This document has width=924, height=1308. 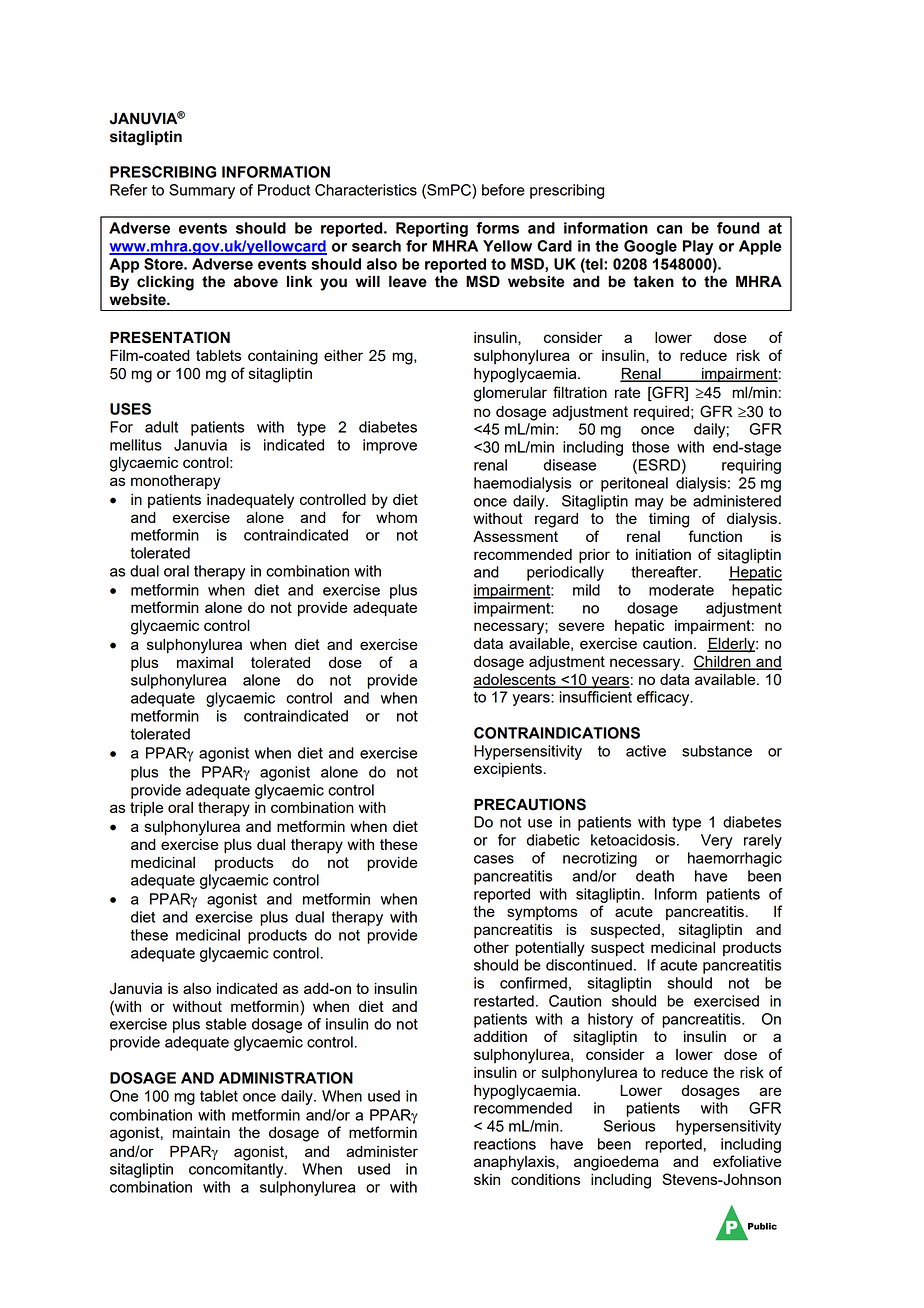 I want to click on Reporting, so click(x=432, y=229).
